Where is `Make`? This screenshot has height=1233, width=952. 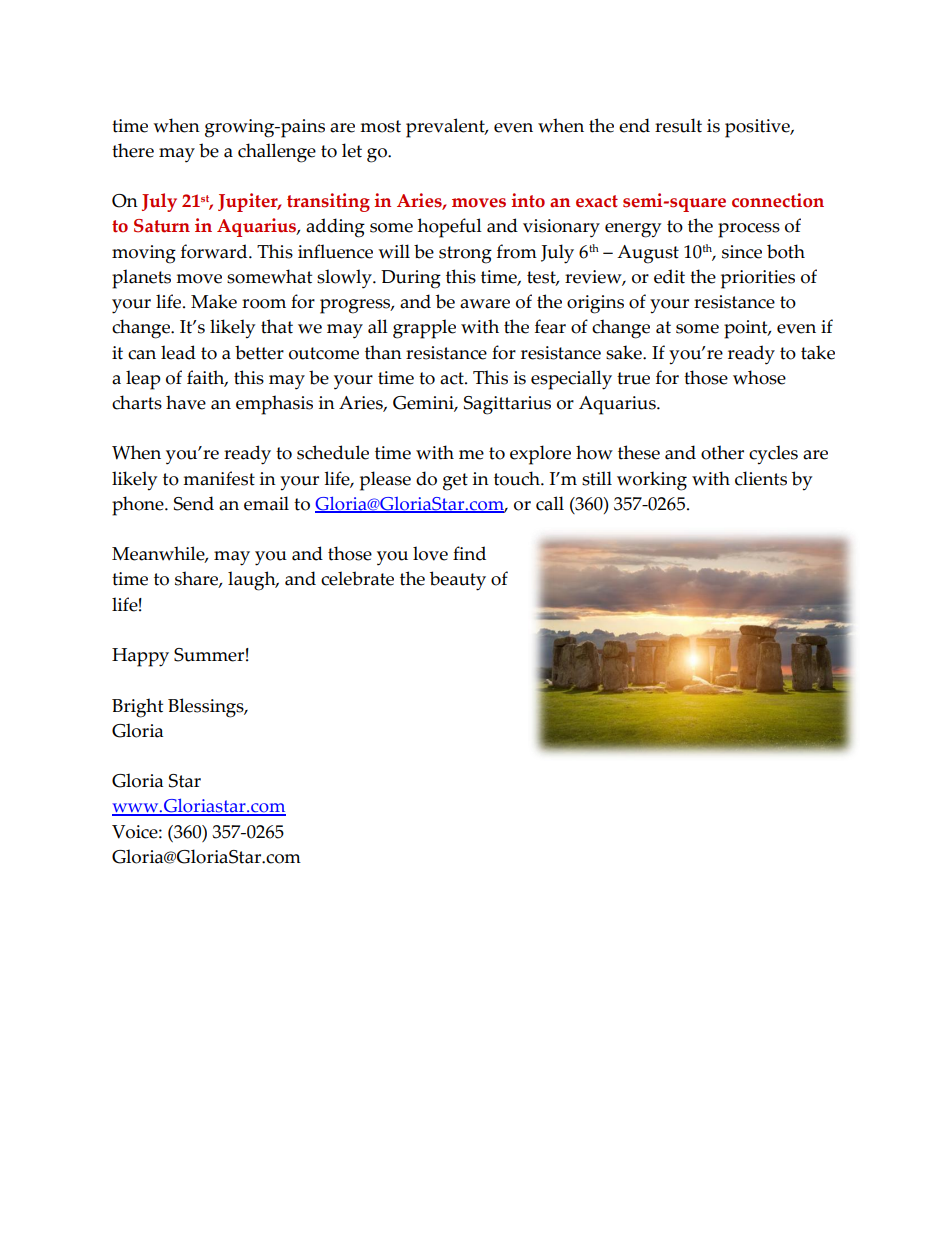 Make is located at coordinates (214, 301).
